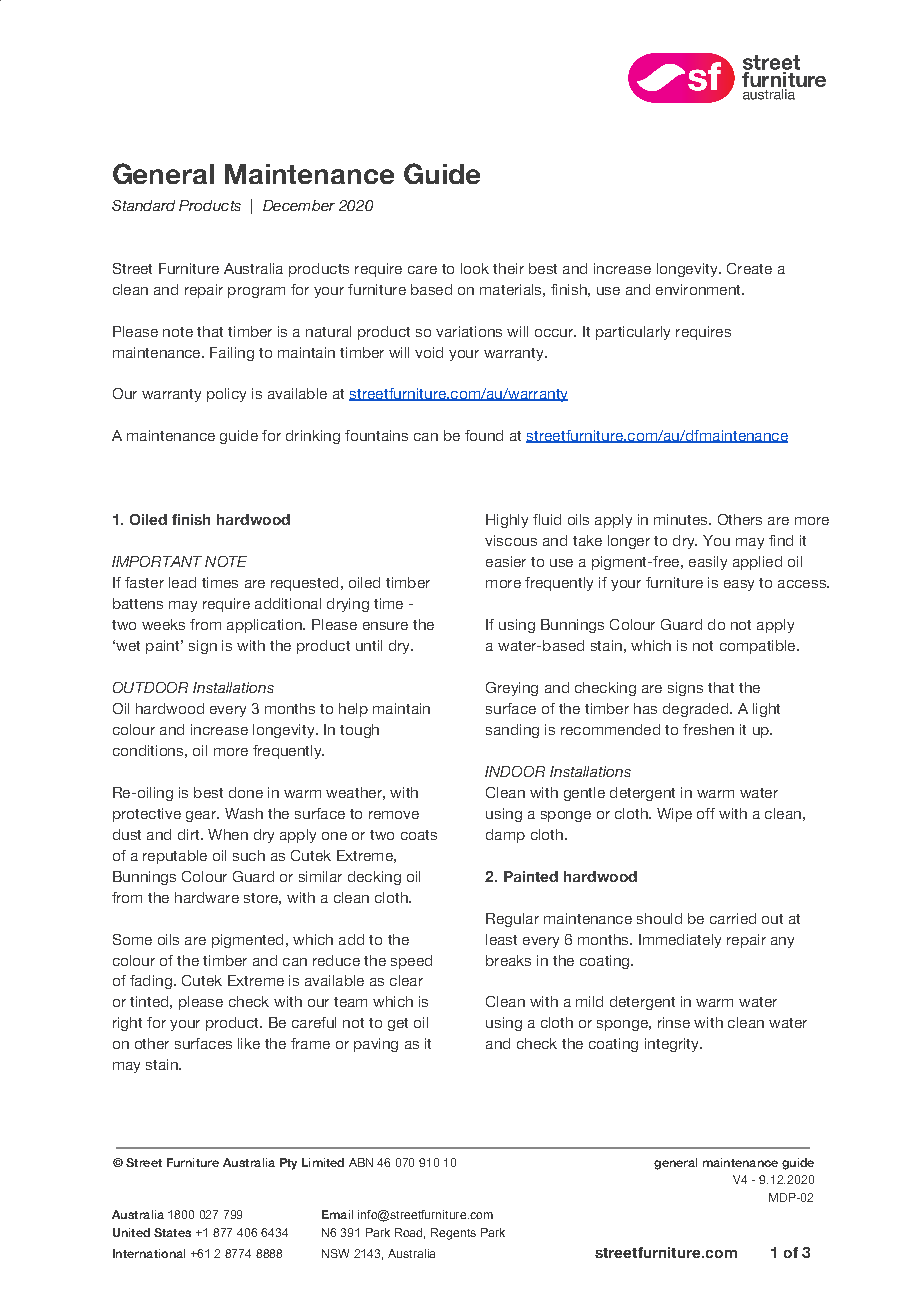  Describe the element at coordinates (733, 918) in the screenshot. I see `carried` at that location.
